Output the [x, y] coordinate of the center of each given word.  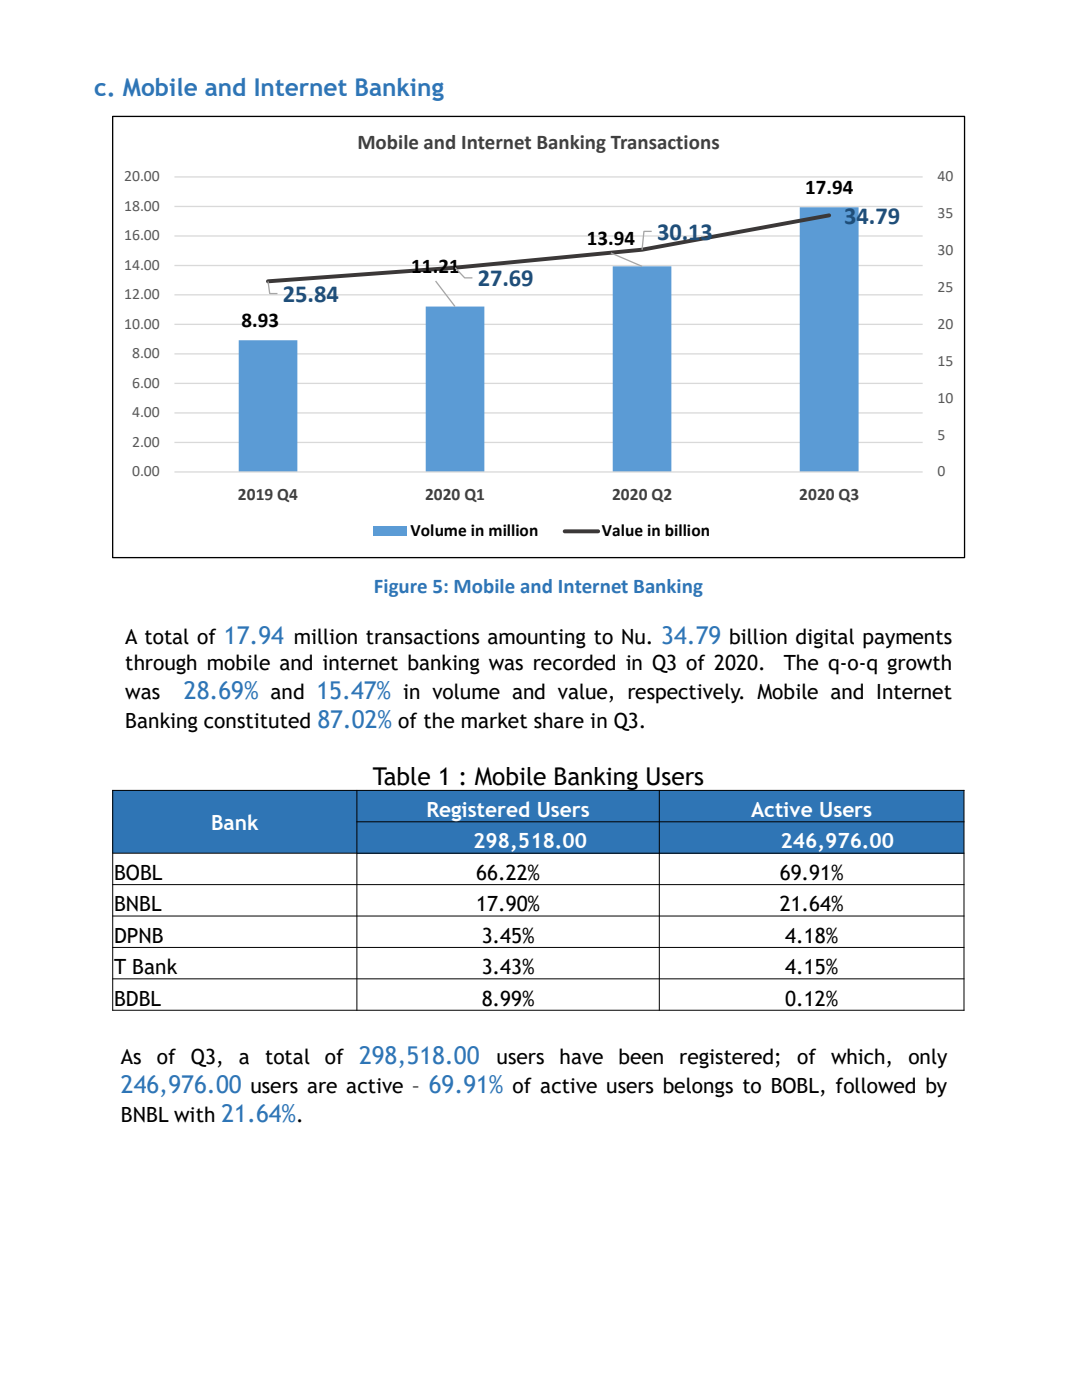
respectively [685, 693]
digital [825, 638]
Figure [401, 588]
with [194, 1114]
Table [401, 776]
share [559, 720]
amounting [537, 639]
